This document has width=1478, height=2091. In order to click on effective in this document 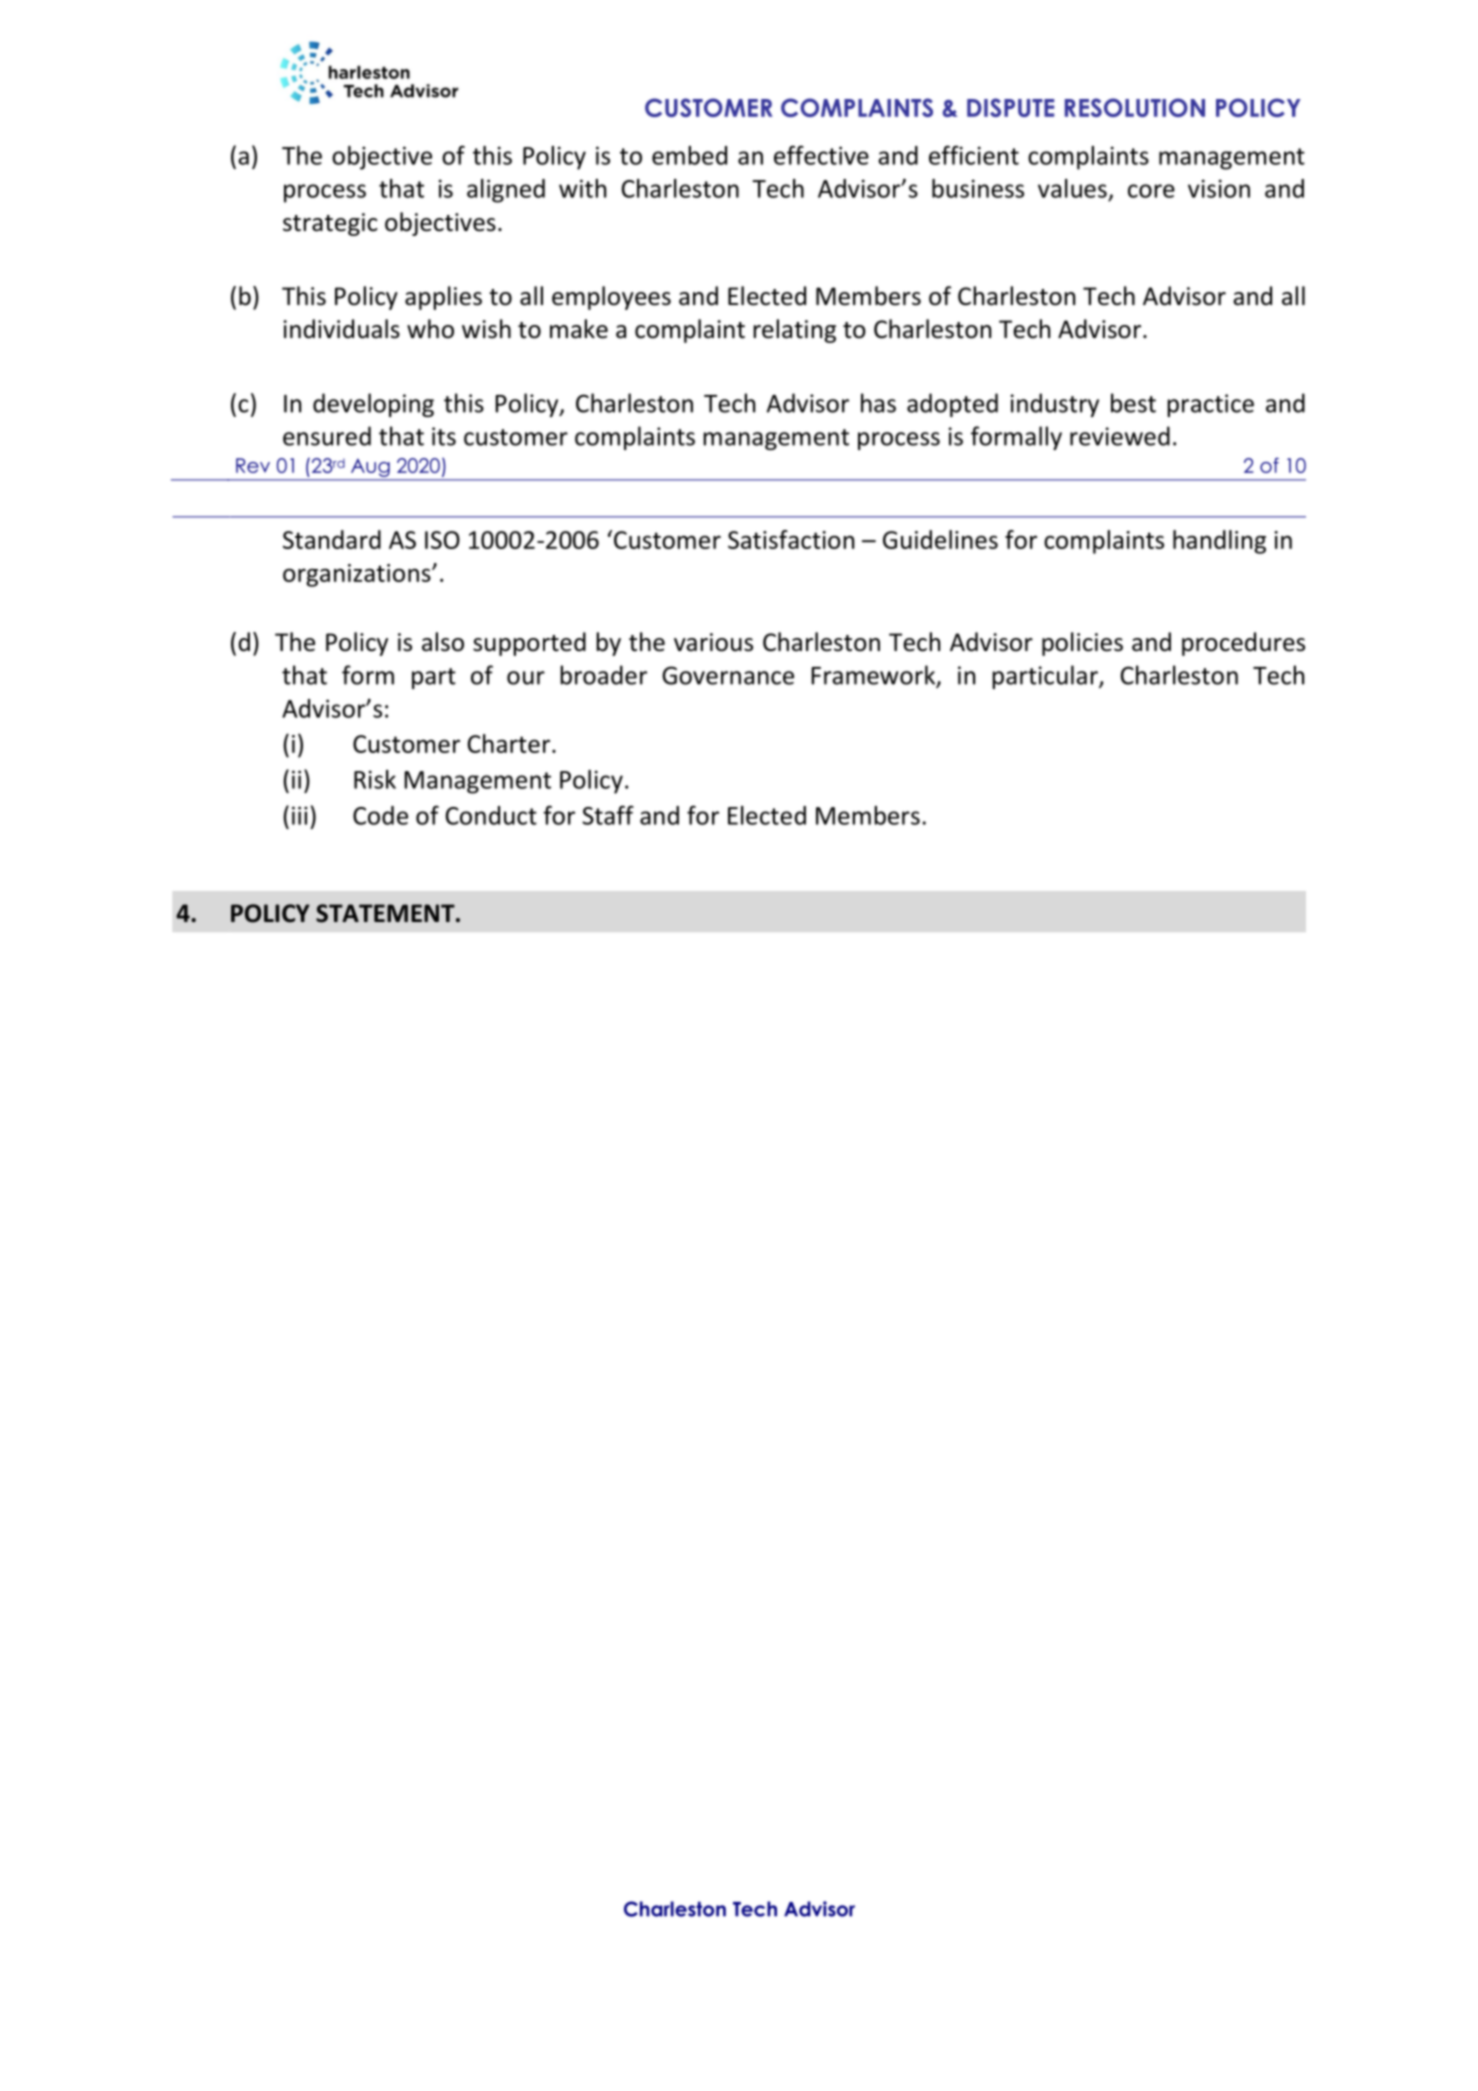, I will do `click(821, 155)`.
